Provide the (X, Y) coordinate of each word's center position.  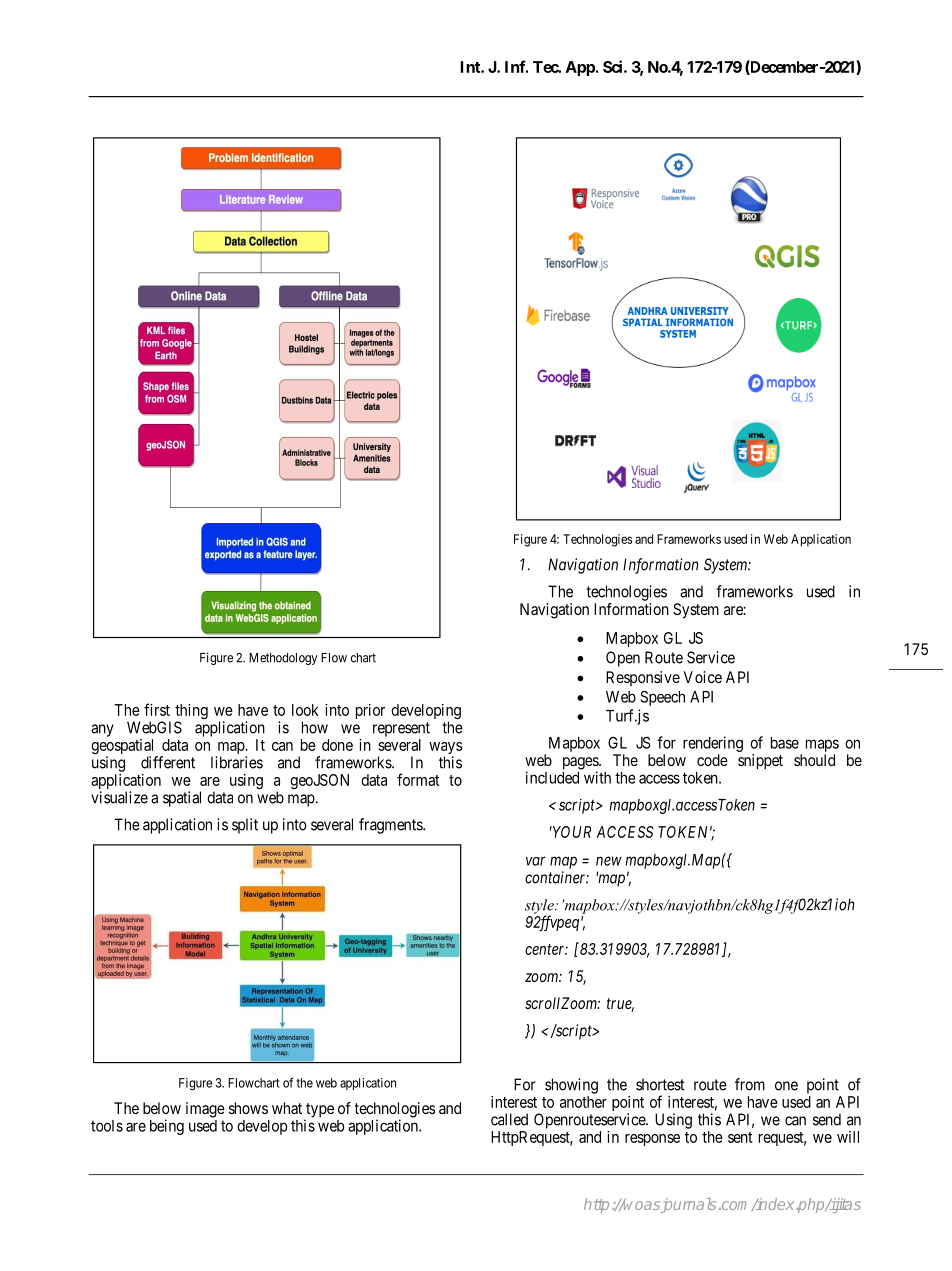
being (167, 1127)
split (245, 826)
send (827, 1119)
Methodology (283, 659)
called (509, 1119)
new (609, 861)
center (546, 949)
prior (370, 711)
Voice (703, 677)
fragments (391, 826)
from (750, 1084)
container (557, 877)
